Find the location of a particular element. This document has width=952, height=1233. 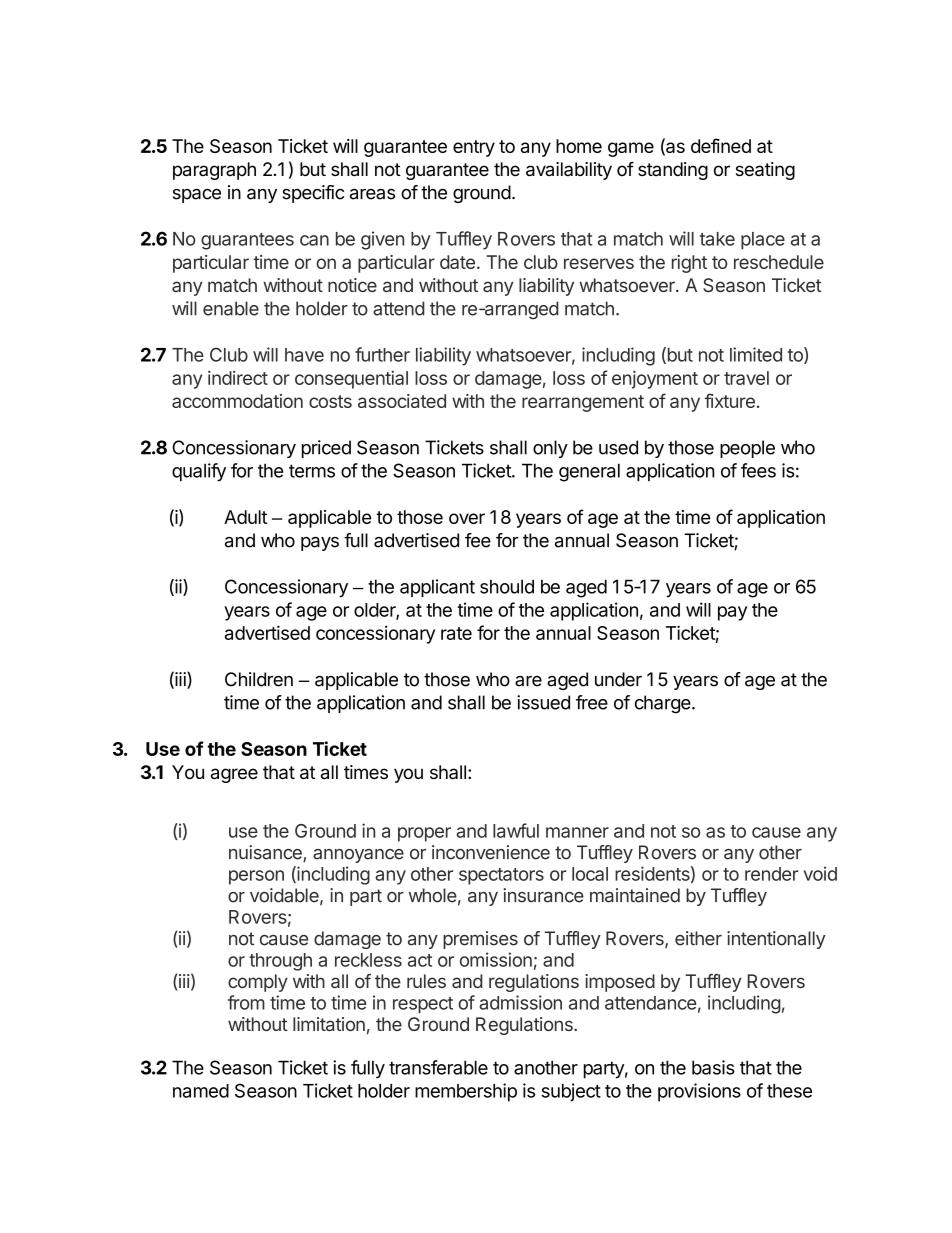

agree is located at coordinates (234, 775).
